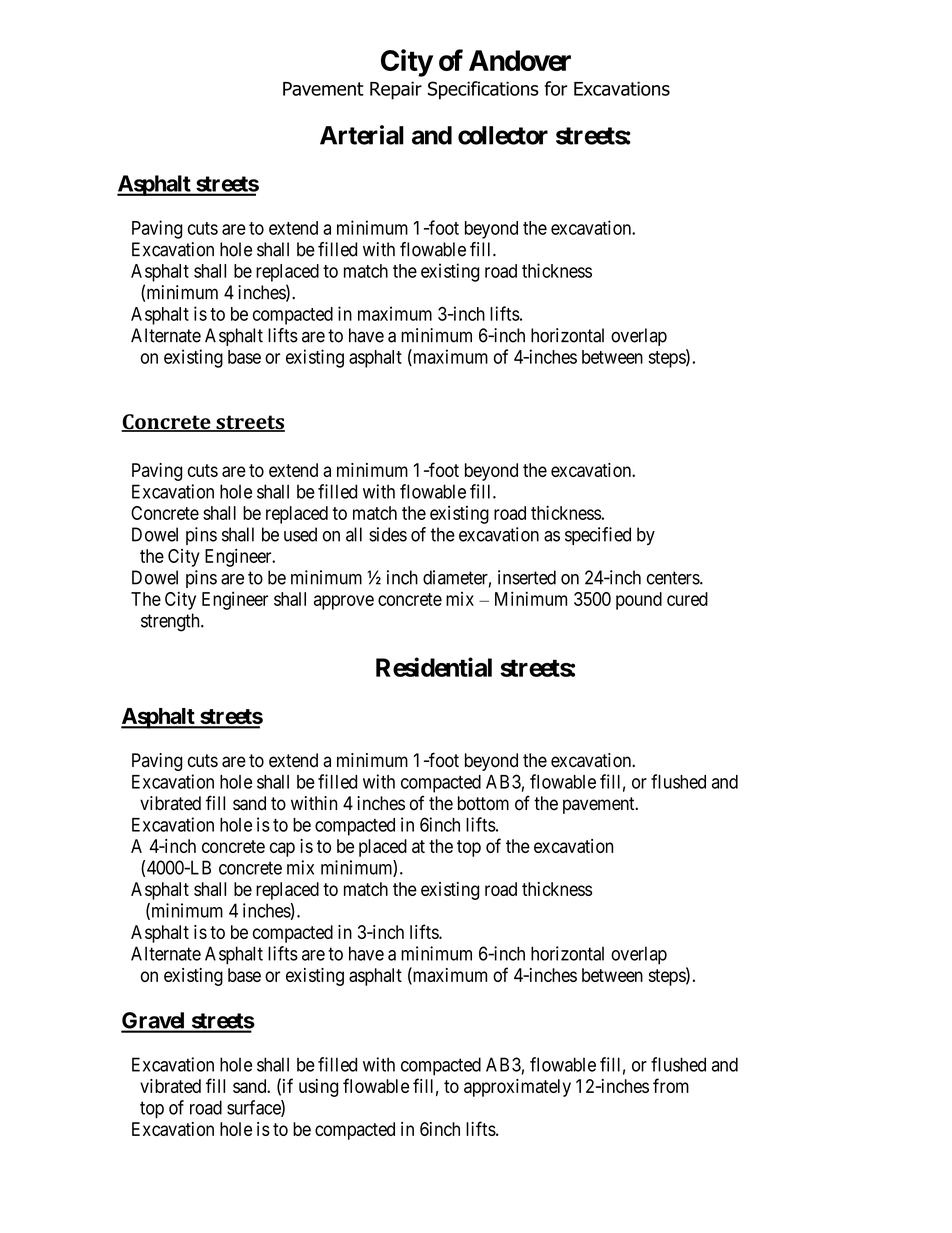 This screenshot has width=952, height=1233. Describe the element at coordinates (396, 90) in the screenshot. I see `Repair` at that location.
